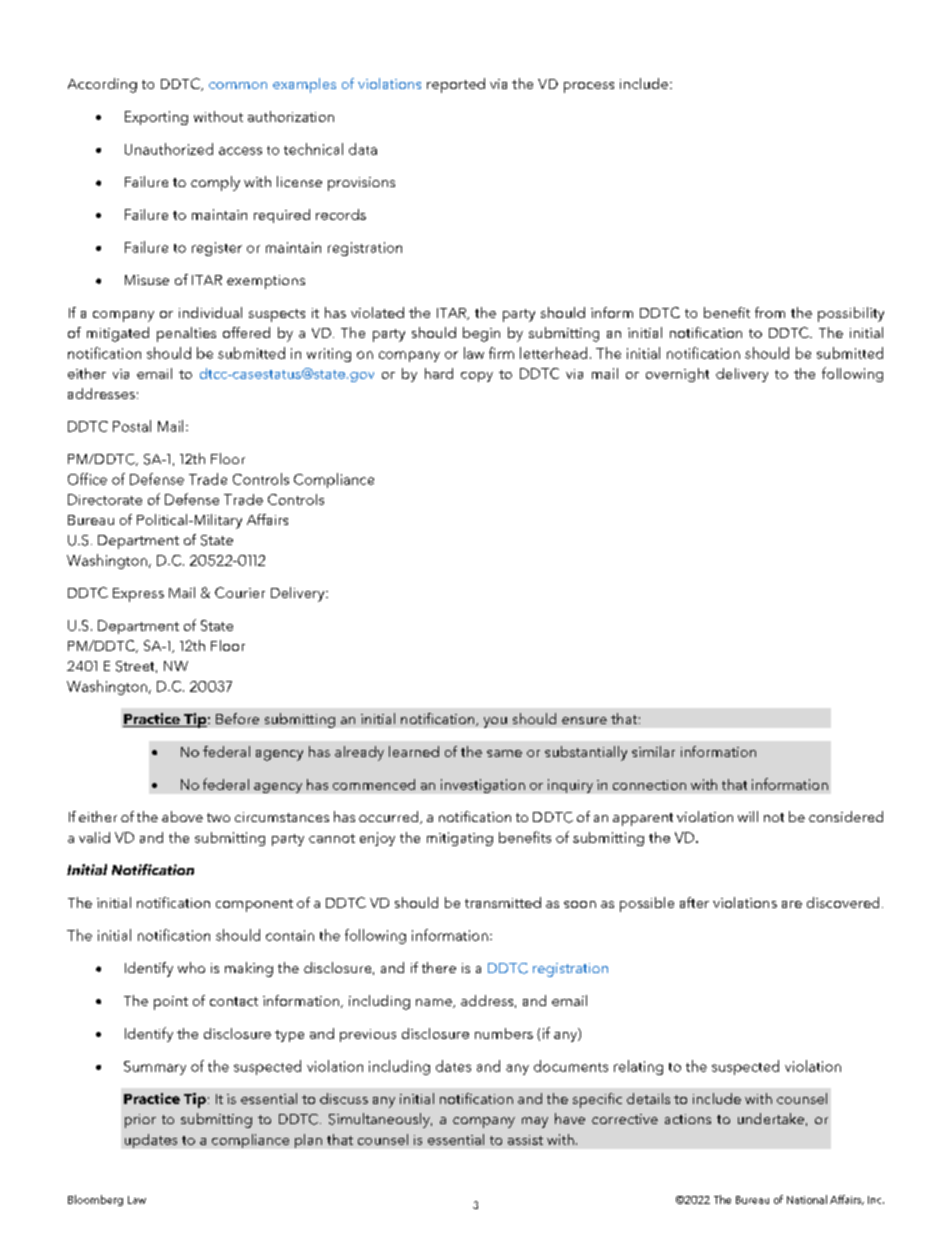  I want to click on prior, so click(140, 1121).
